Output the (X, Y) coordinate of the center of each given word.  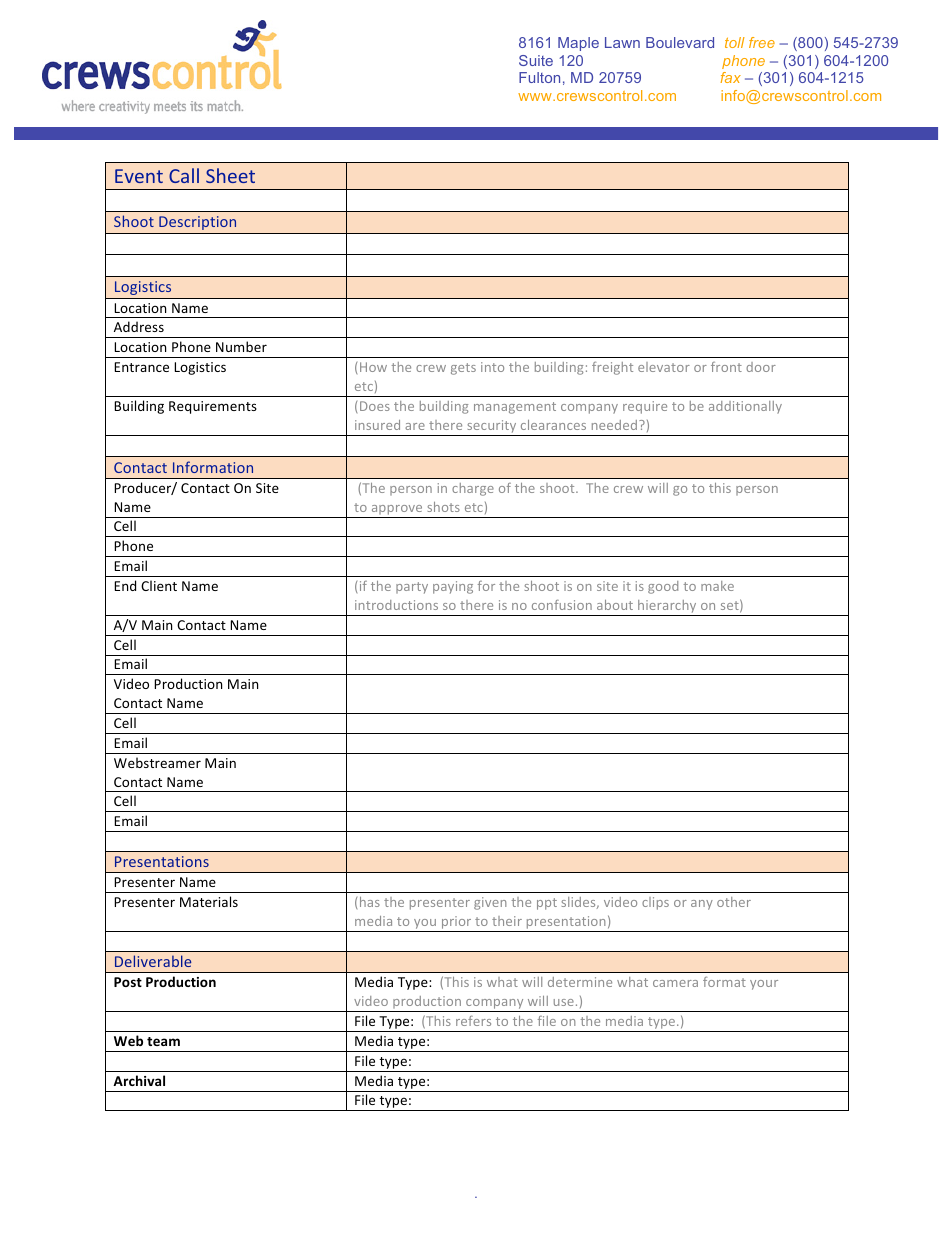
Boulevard (680, 42)
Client (159, 585)
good (663, 587)
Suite (536, 60)
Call (184, 175)
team (163, 1041)
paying (453, 587)
